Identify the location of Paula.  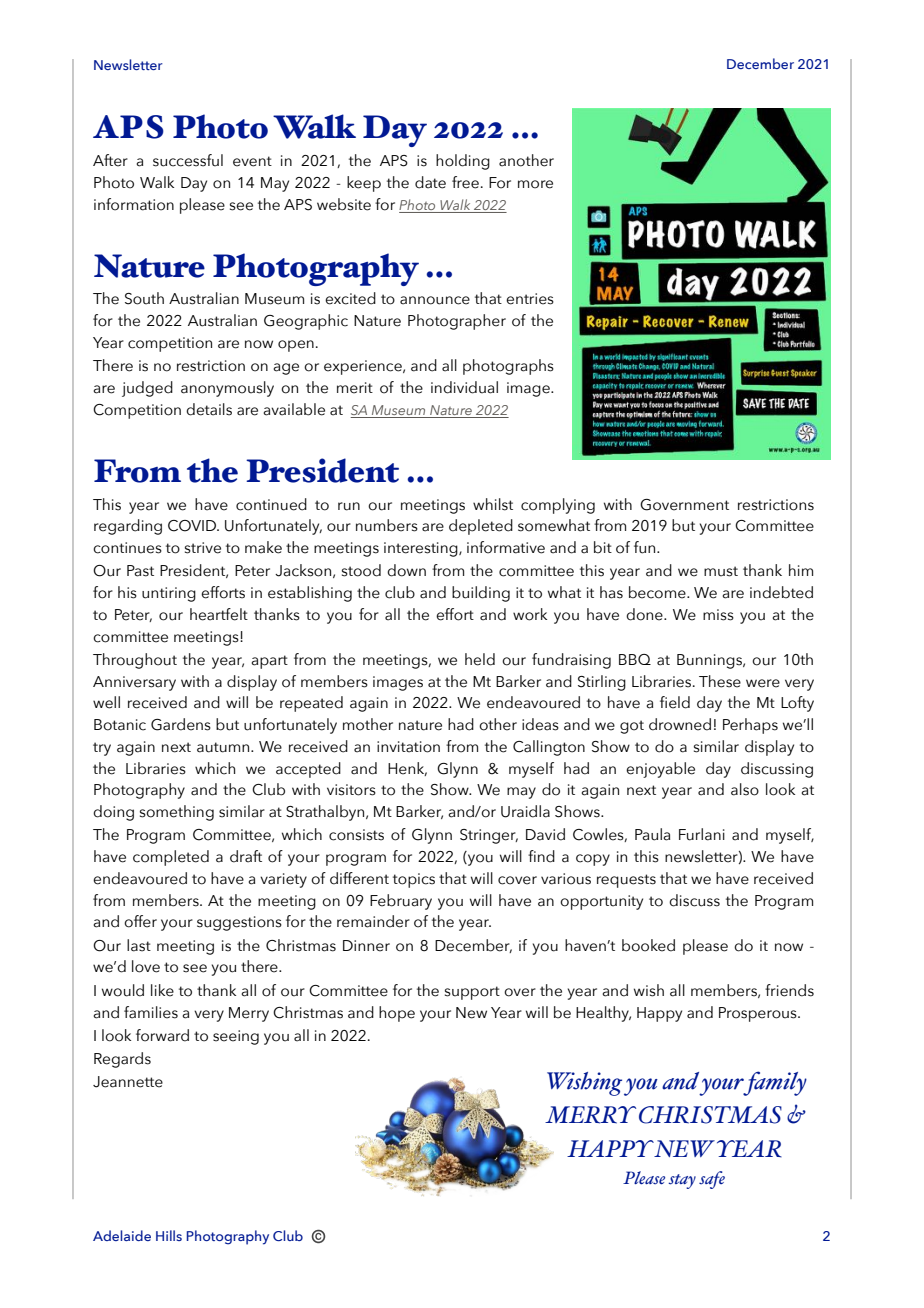
(652, 834).
